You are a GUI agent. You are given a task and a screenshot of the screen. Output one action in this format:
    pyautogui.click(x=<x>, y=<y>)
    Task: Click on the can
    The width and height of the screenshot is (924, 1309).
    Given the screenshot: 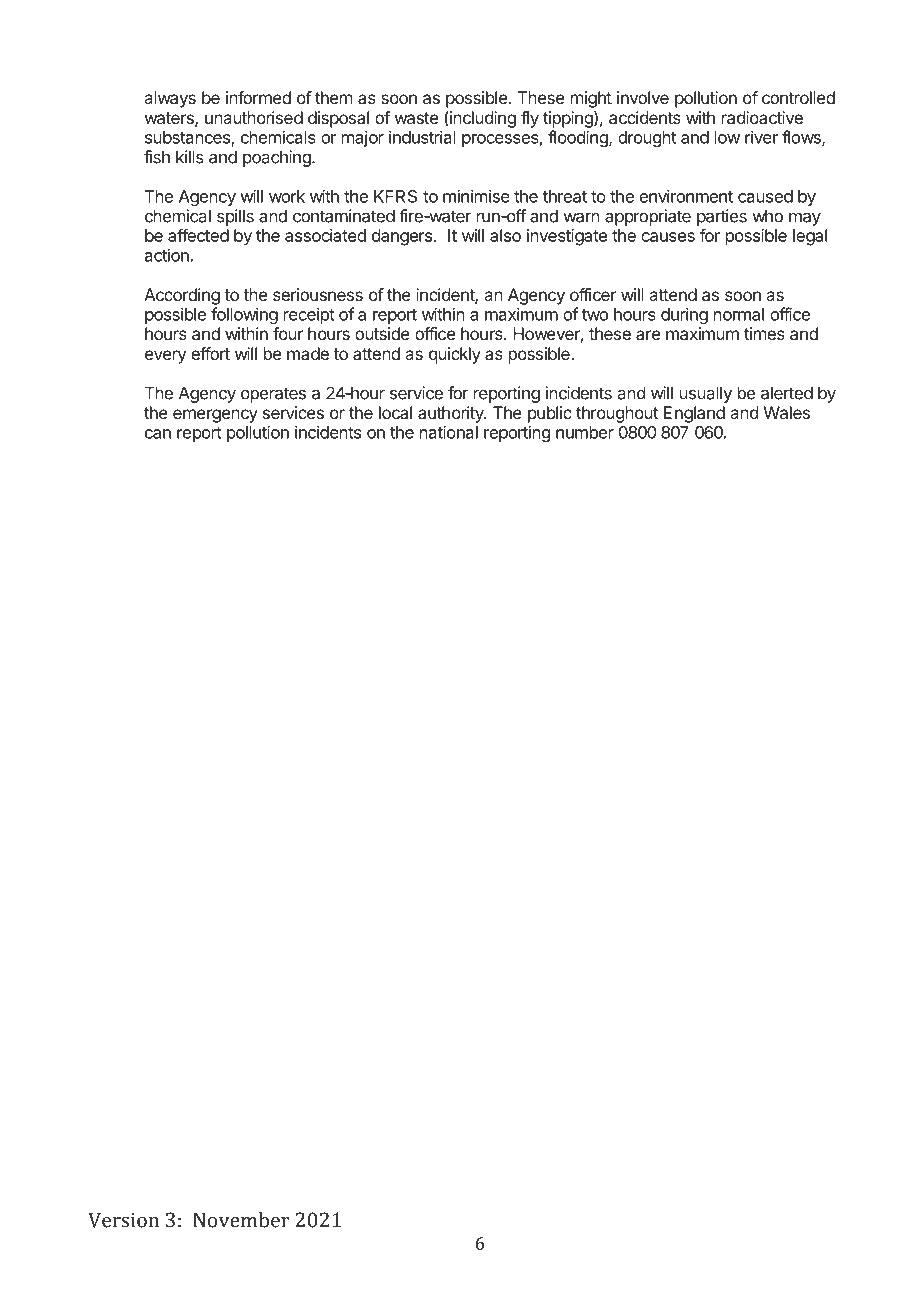 What is the action you would take?
    pyautogui.click(x=158, y=434)
